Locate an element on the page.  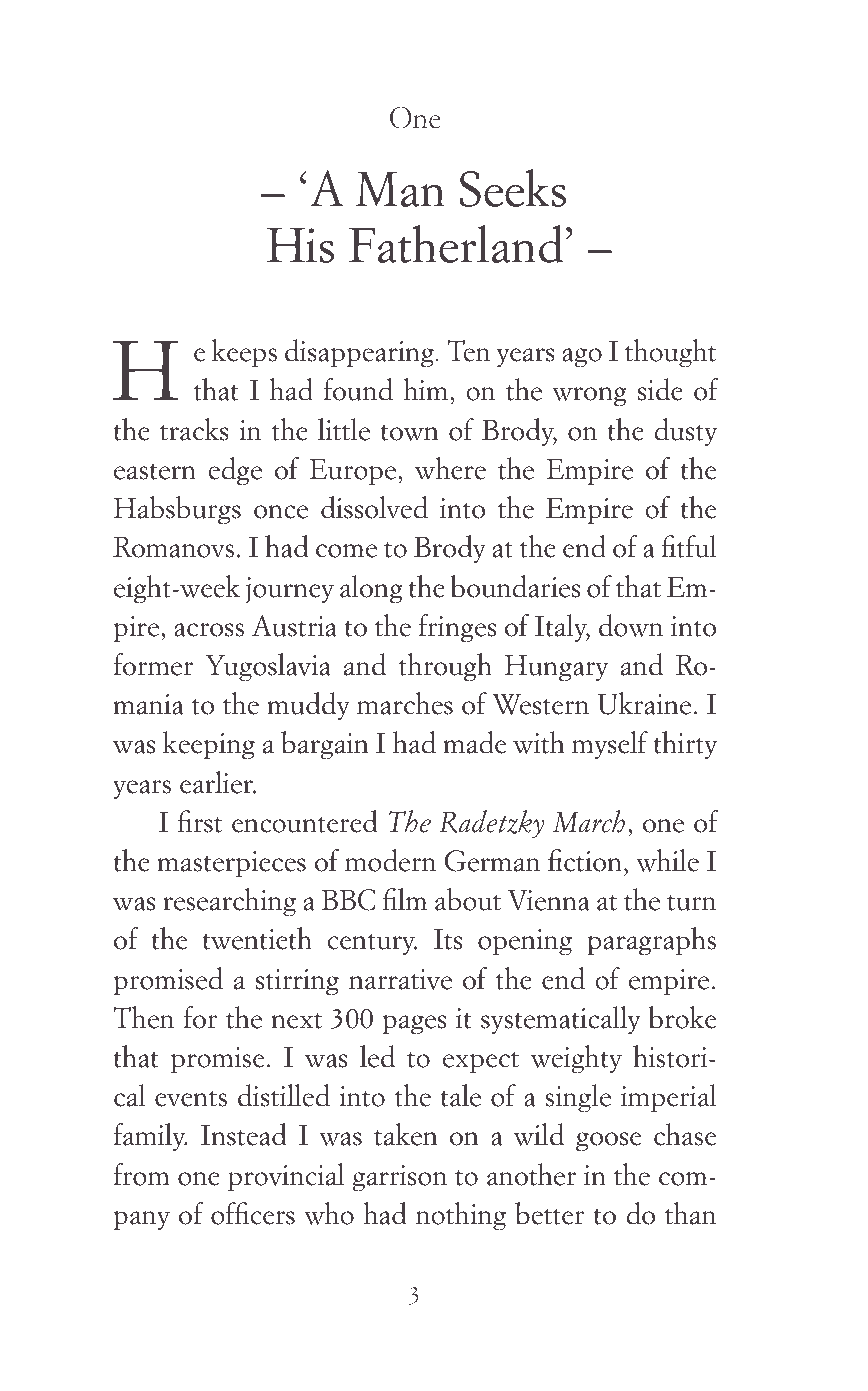
modern is located at coordinates (390, 860).
